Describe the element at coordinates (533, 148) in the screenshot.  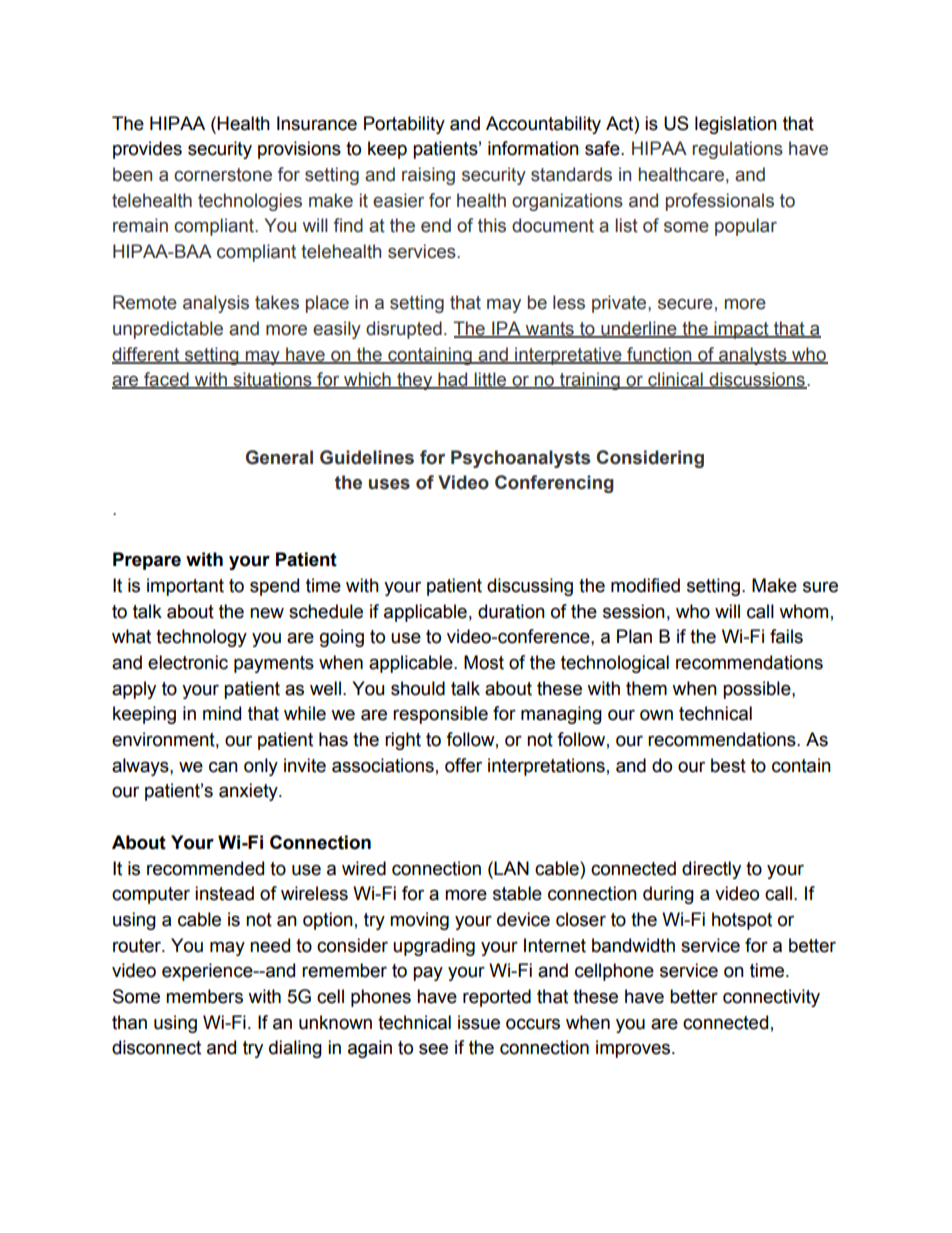
I see `information` at that location.
